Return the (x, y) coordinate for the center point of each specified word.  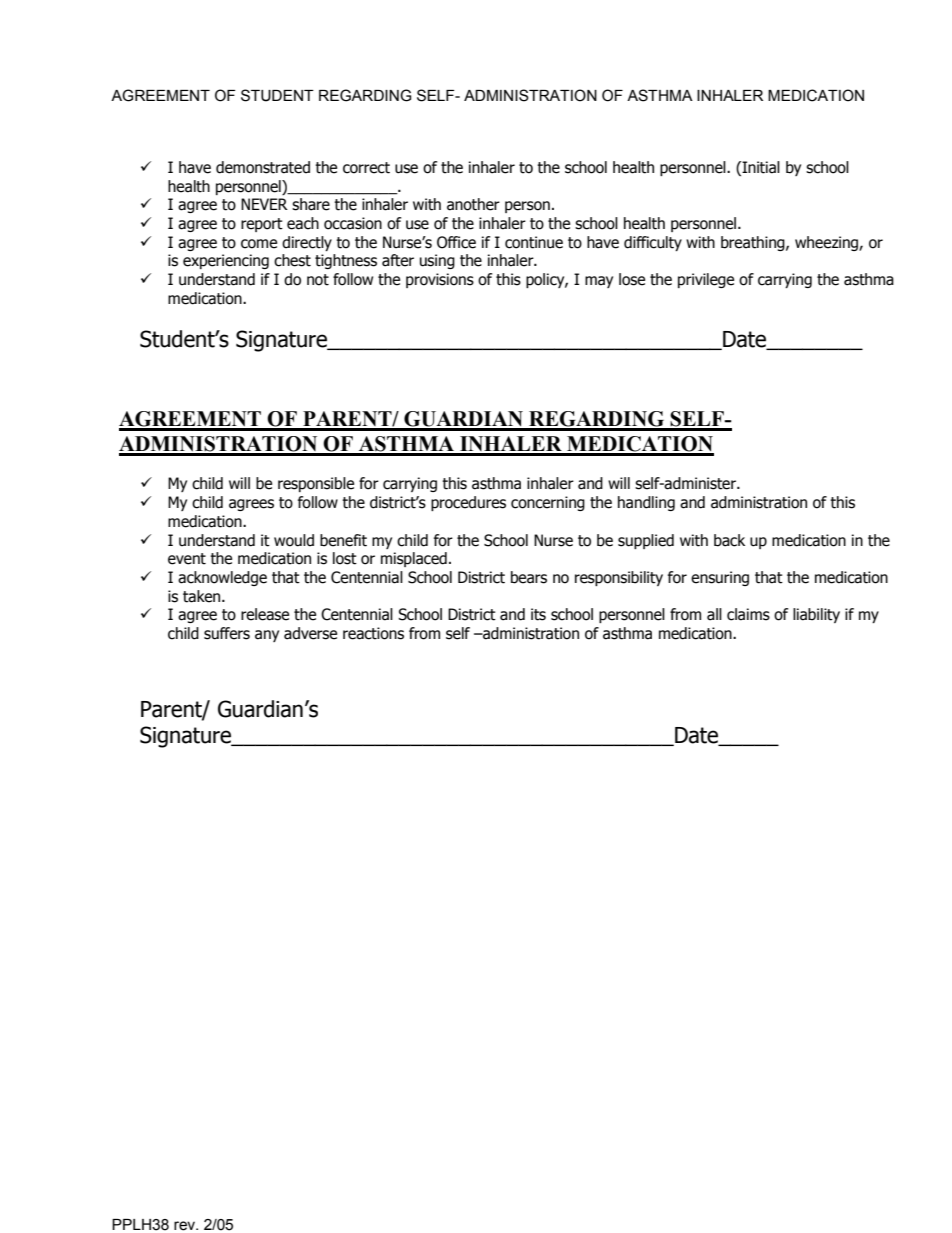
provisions (440, 280)
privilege (706, 280)
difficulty (653, 243)
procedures (468, 503)
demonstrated (263, 167)
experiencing (226, 261)
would (294, 540)
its (538, 614)
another (473, 204)
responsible (316, 484)
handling (646, 503)
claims (748, 614)
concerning (548, 503)
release (265, 614)
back (729, 540)
